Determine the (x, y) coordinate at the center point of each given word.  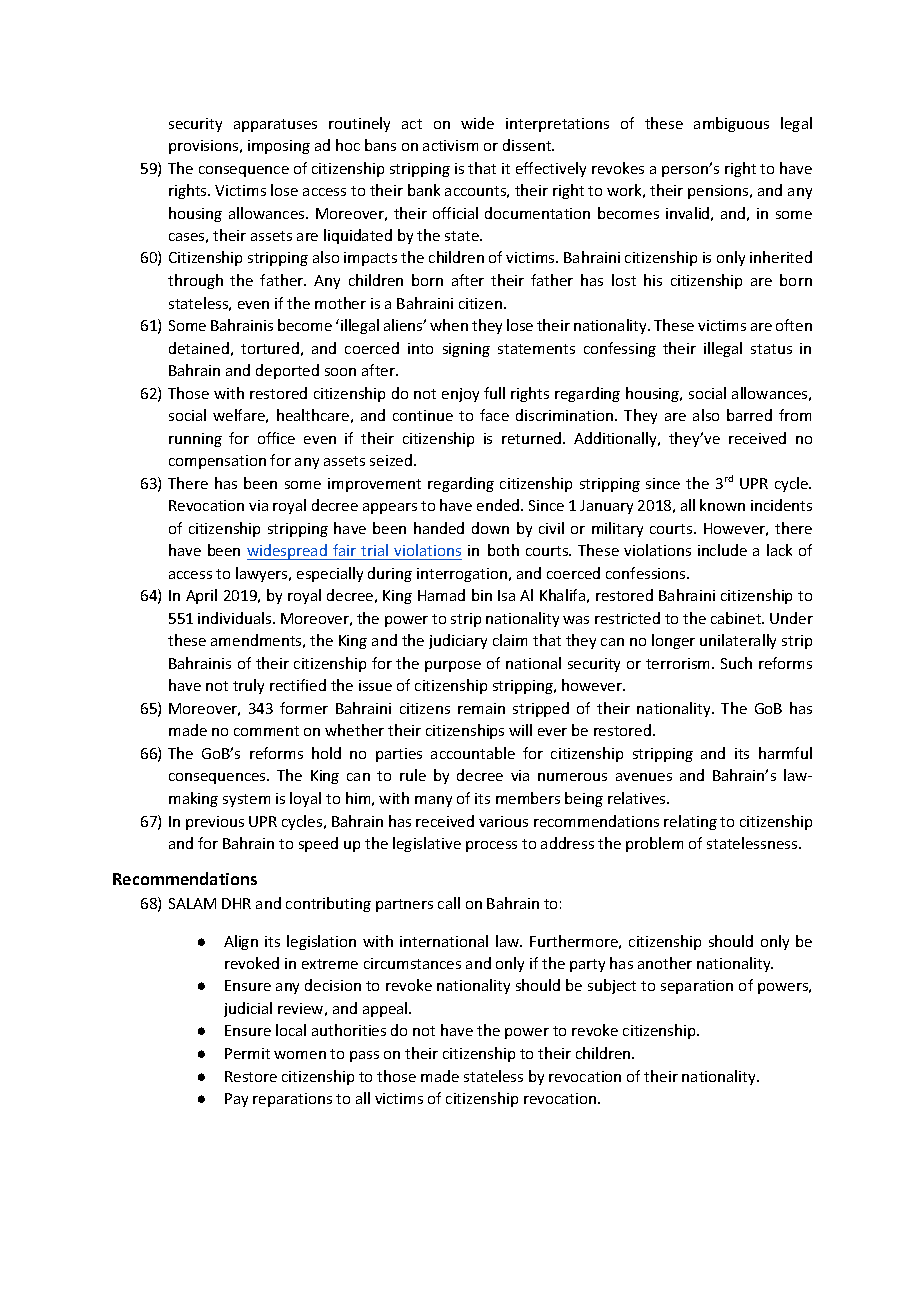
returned (533, 438)
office (276, 438)
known (722, 505)
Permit (247, 1053)
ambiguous (731, 124)
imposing (279, 147)
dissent (528, 145)
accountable (473, 753)
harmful (785, 753)
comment (266, 731)
